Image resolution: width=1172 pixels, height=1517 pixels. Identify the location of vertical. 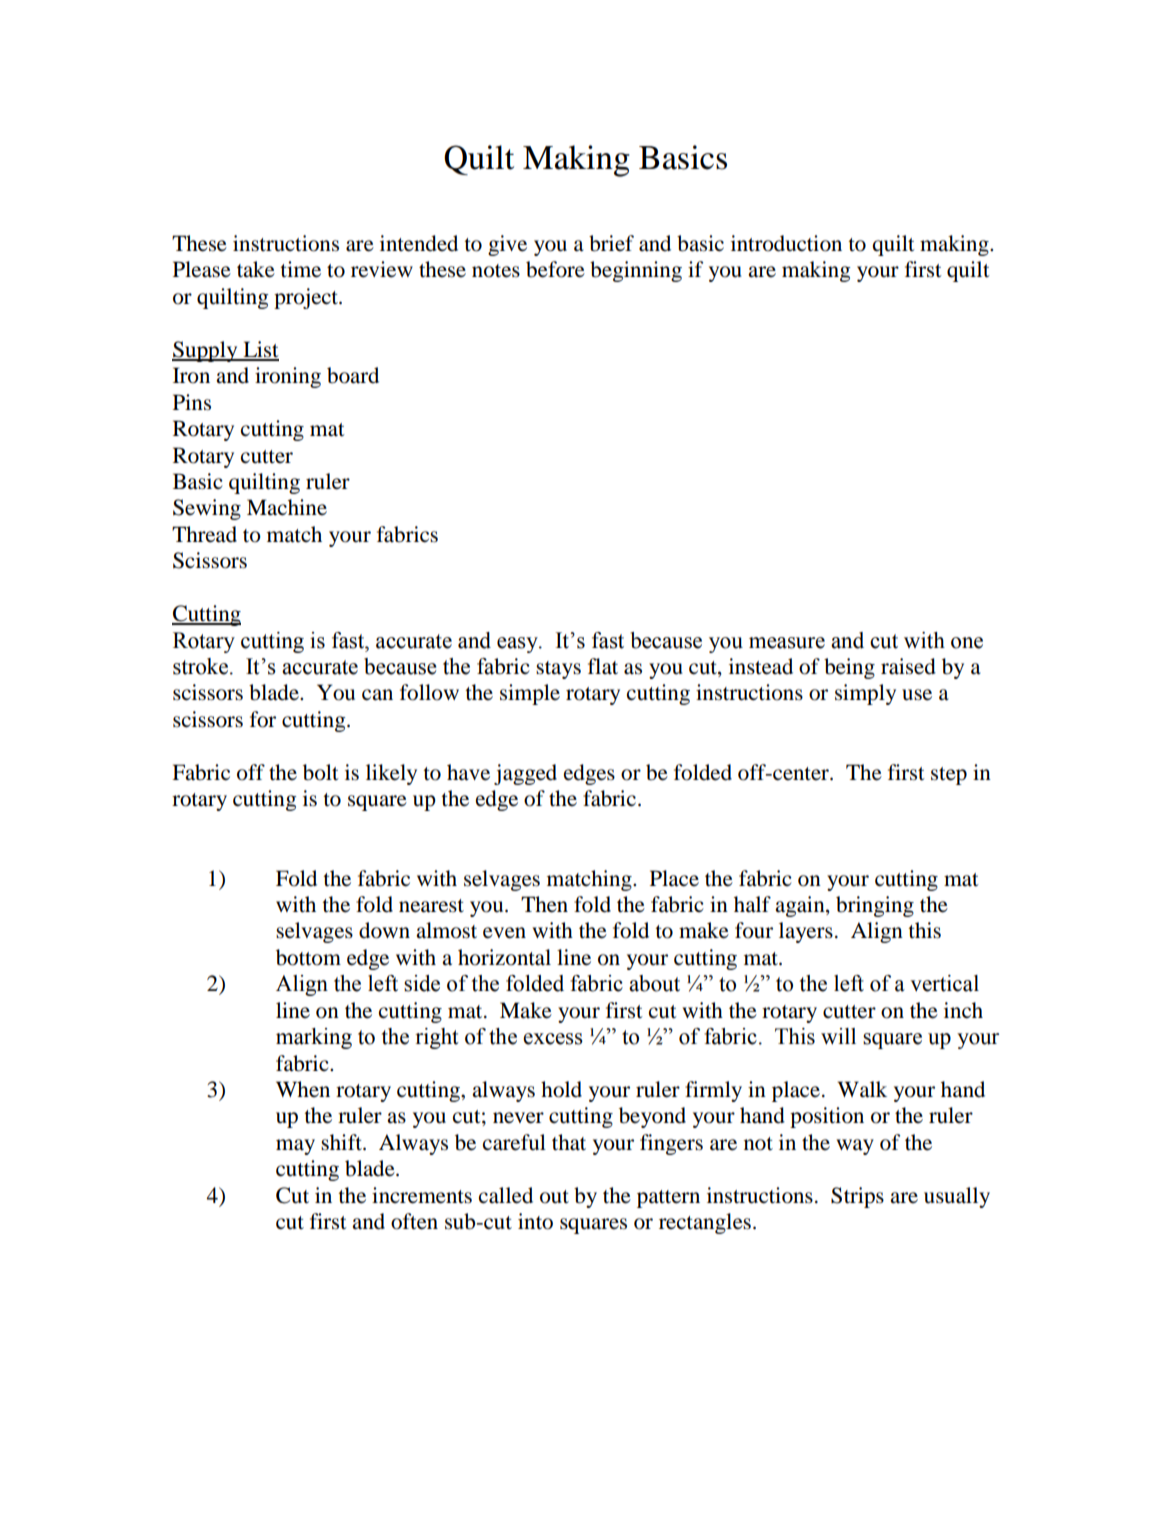
(944, 983).
